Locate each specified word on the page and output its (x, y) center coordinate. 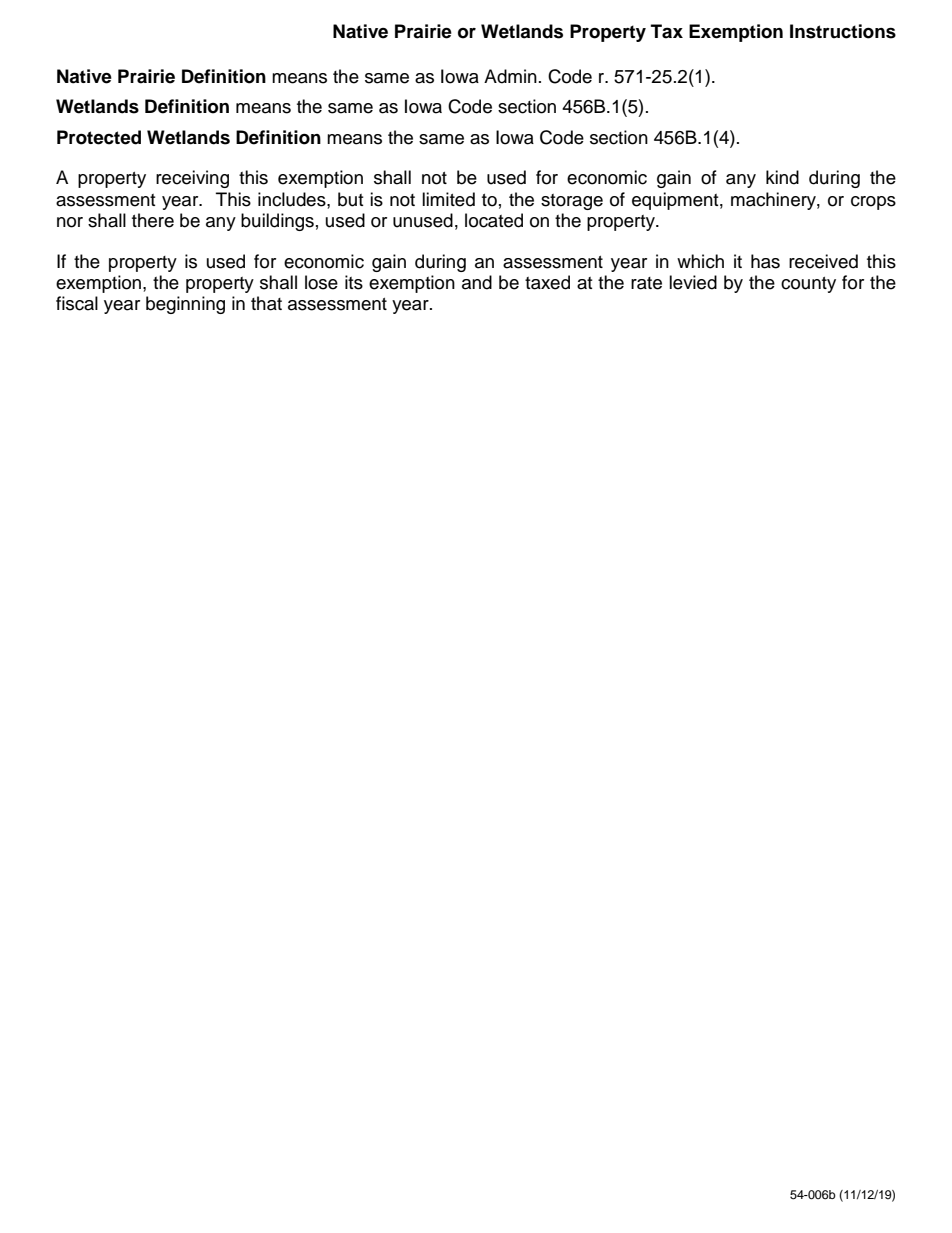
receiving (192, 179)
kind (782, 177)
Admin (510, 76)
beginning (185, 305)
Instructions (843, 31)
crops (873, 203)
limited (448, 199)
